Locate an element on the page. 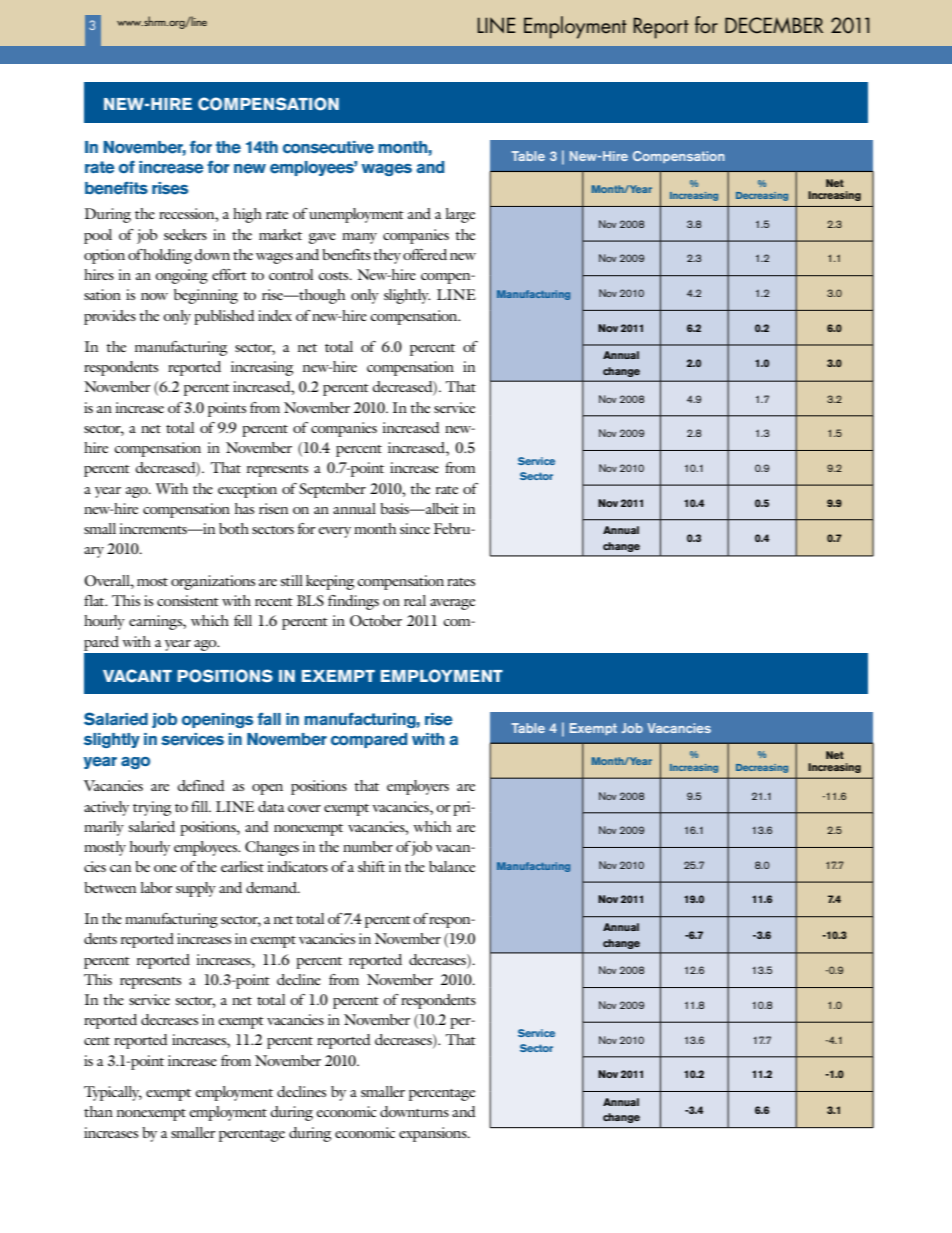 This page has height=1233, width=952. pool is located at coordinates (98, 236).
